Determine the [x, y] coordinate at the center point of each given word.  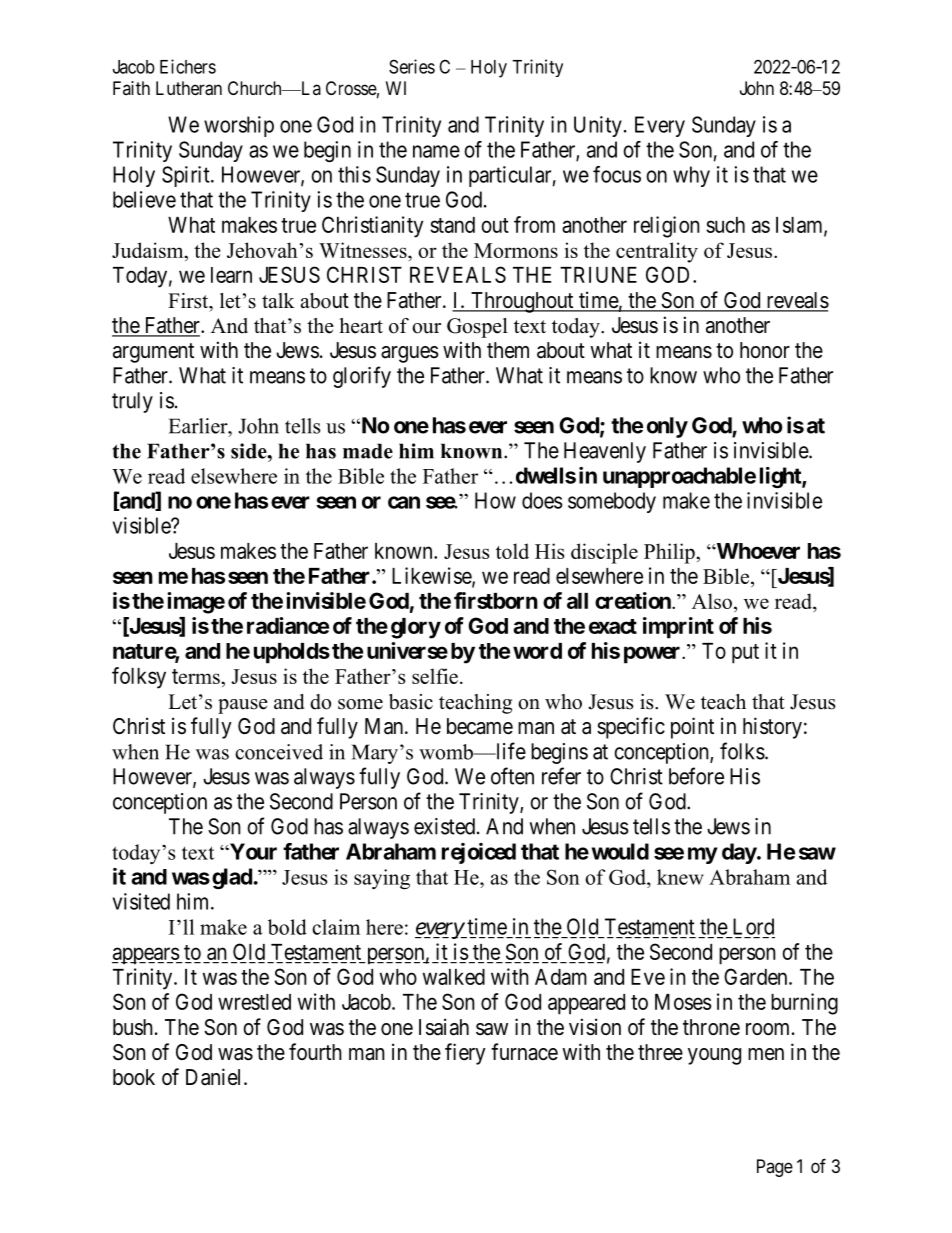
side [250, 451]
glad [232, 878]
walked [454, 977]
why [691, 176]
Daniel [215, 1077]
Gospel [477, 328]
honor [765, 350]
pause [243, 706]
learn [231, 275]
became [480, 726]
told [512, 551]
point [692, 728]
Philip [670, 553]
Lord [753, 926]
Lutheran [189, 88]
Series [412, 66]
